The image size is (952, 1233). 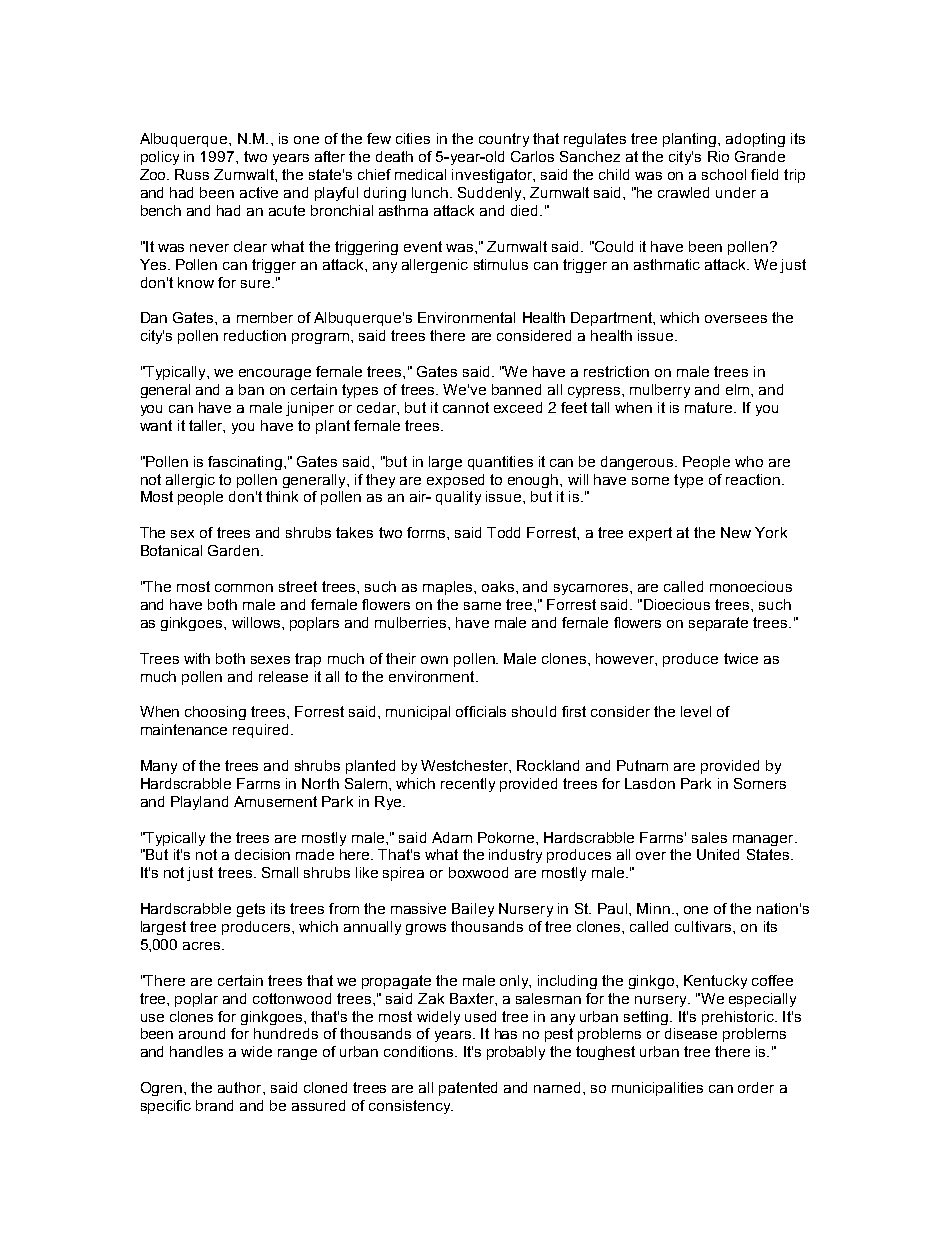 I want to click on Russ, so click(x=192, y=174).
